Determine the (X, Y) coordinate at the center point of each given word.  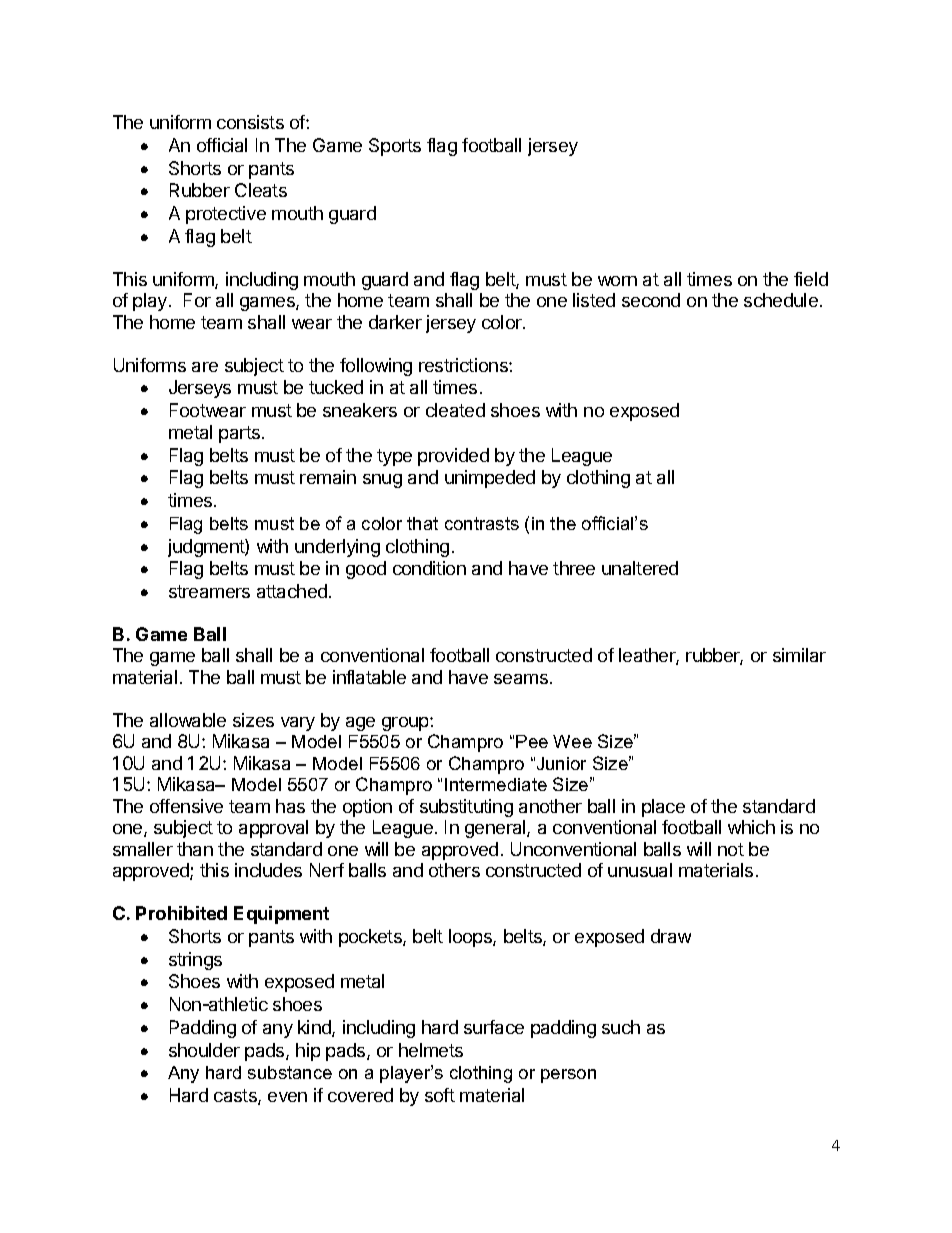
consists (250, 122)
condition (429, 568)
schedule (781, 300)
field (811, 279)
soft (440, 1095)
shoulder (204, 1050)
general (496, 829)
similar (799, 655)
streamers (209, 591)
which (751, 827)
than (195, 849)
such (621, 1027)
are (205, 367)
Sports (395, 147)
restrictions (464, 365)
